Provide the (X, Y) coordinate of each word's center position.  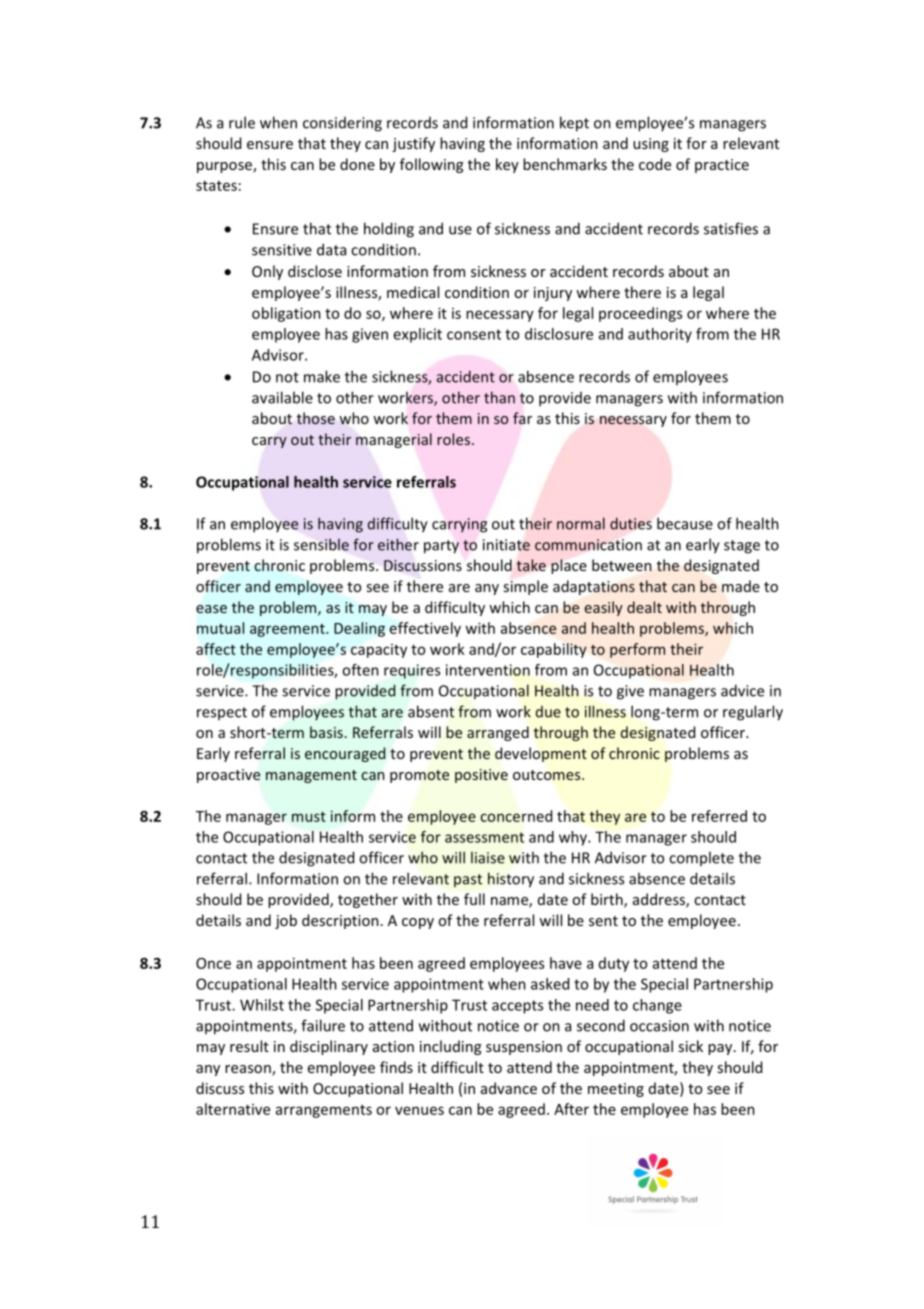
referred (719, 816)
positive (481, 776)
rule (242, 122)
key (507, 165)
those (316, 418)
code (655, 164)
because (685, 523)
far (522, 418)
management (311, 776)
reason (249, 1070)
